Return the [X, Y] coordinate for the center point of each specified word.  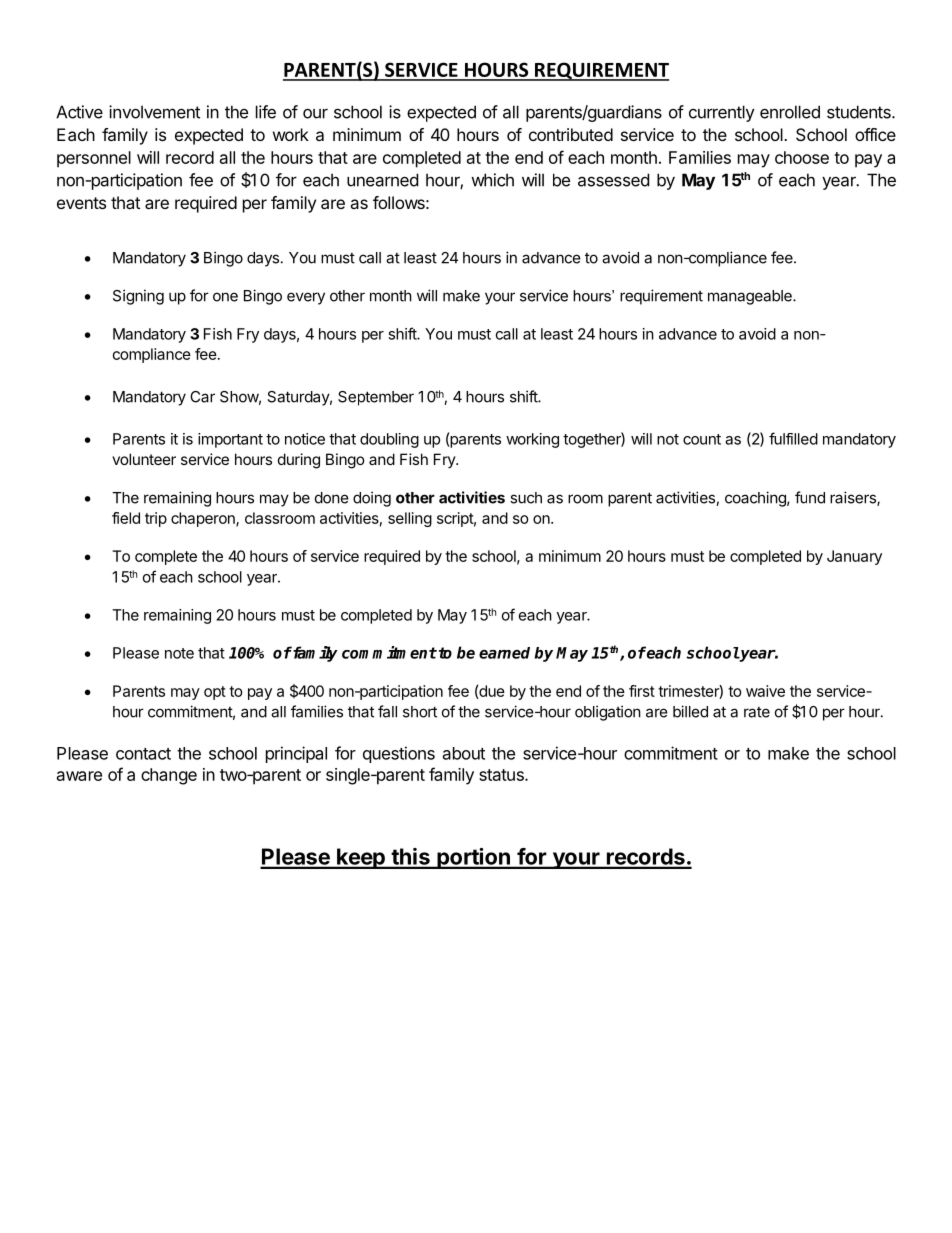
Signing [138, 297]
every [306, 298]
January [854, 557]
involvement [154, 112]
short [420, 712]
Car [202, 397]
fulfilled [793, 438]
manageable [751, 297]
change [169, 776]
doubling [389, 440]
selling [410, 519]
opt [215, 693]
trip [156, 519]
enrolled [790, 112]
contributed [571, 134]
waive [765, 691]
